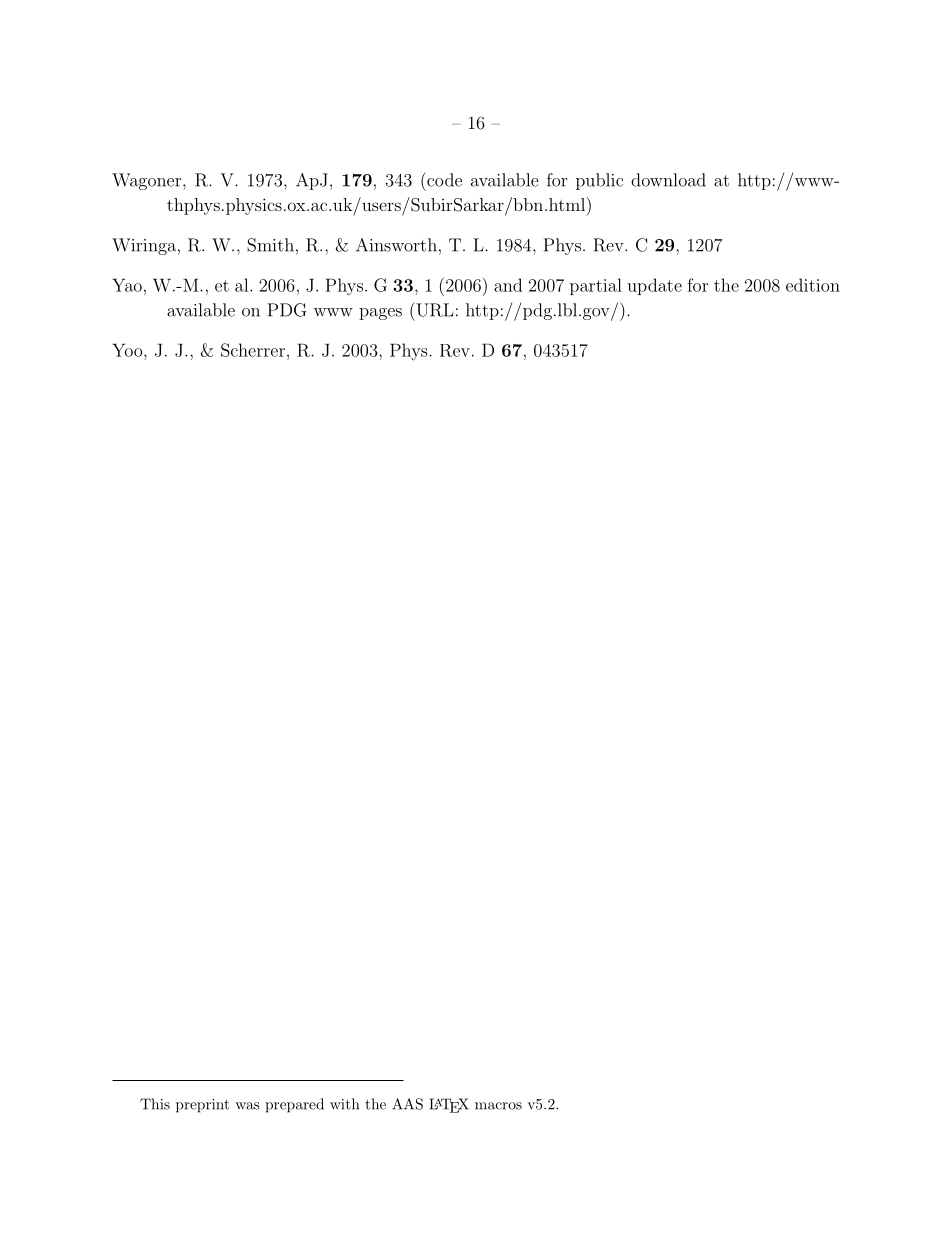 Image resolution: width=952 pixels, height=1233 pixels. What do you see at coordinates (434, 309) in the image?
I see `URL` at bounding box center [434, 309].
